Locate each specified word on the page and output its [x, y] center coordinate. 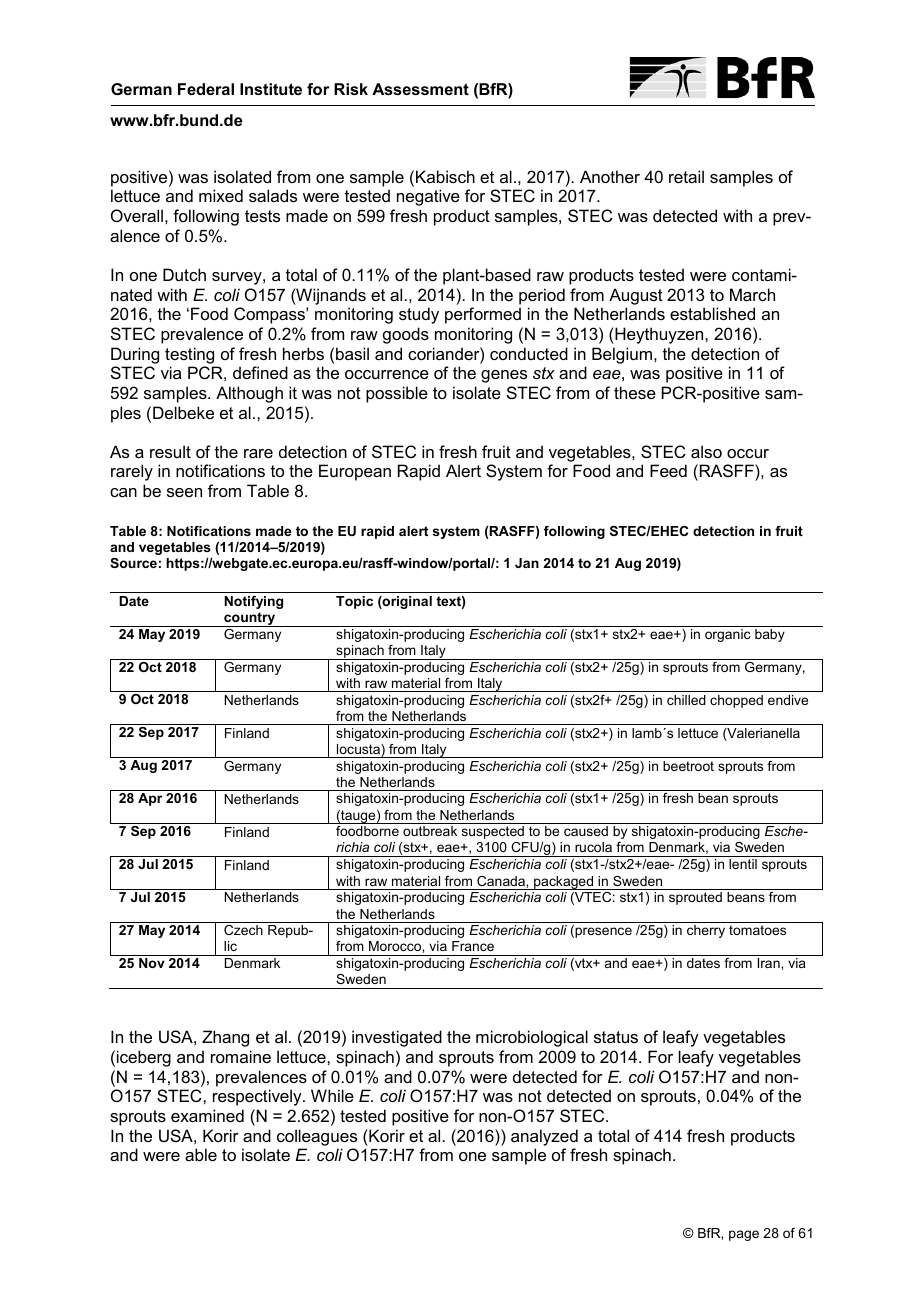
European [355, 472]
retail [686, 176]
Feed [668, 470]
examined [207, 1115]
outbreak [430, 831]
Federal [206, 89]
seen [184, 492]
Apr [150, 799]
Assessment [420, 89]
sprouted [695, 898]
